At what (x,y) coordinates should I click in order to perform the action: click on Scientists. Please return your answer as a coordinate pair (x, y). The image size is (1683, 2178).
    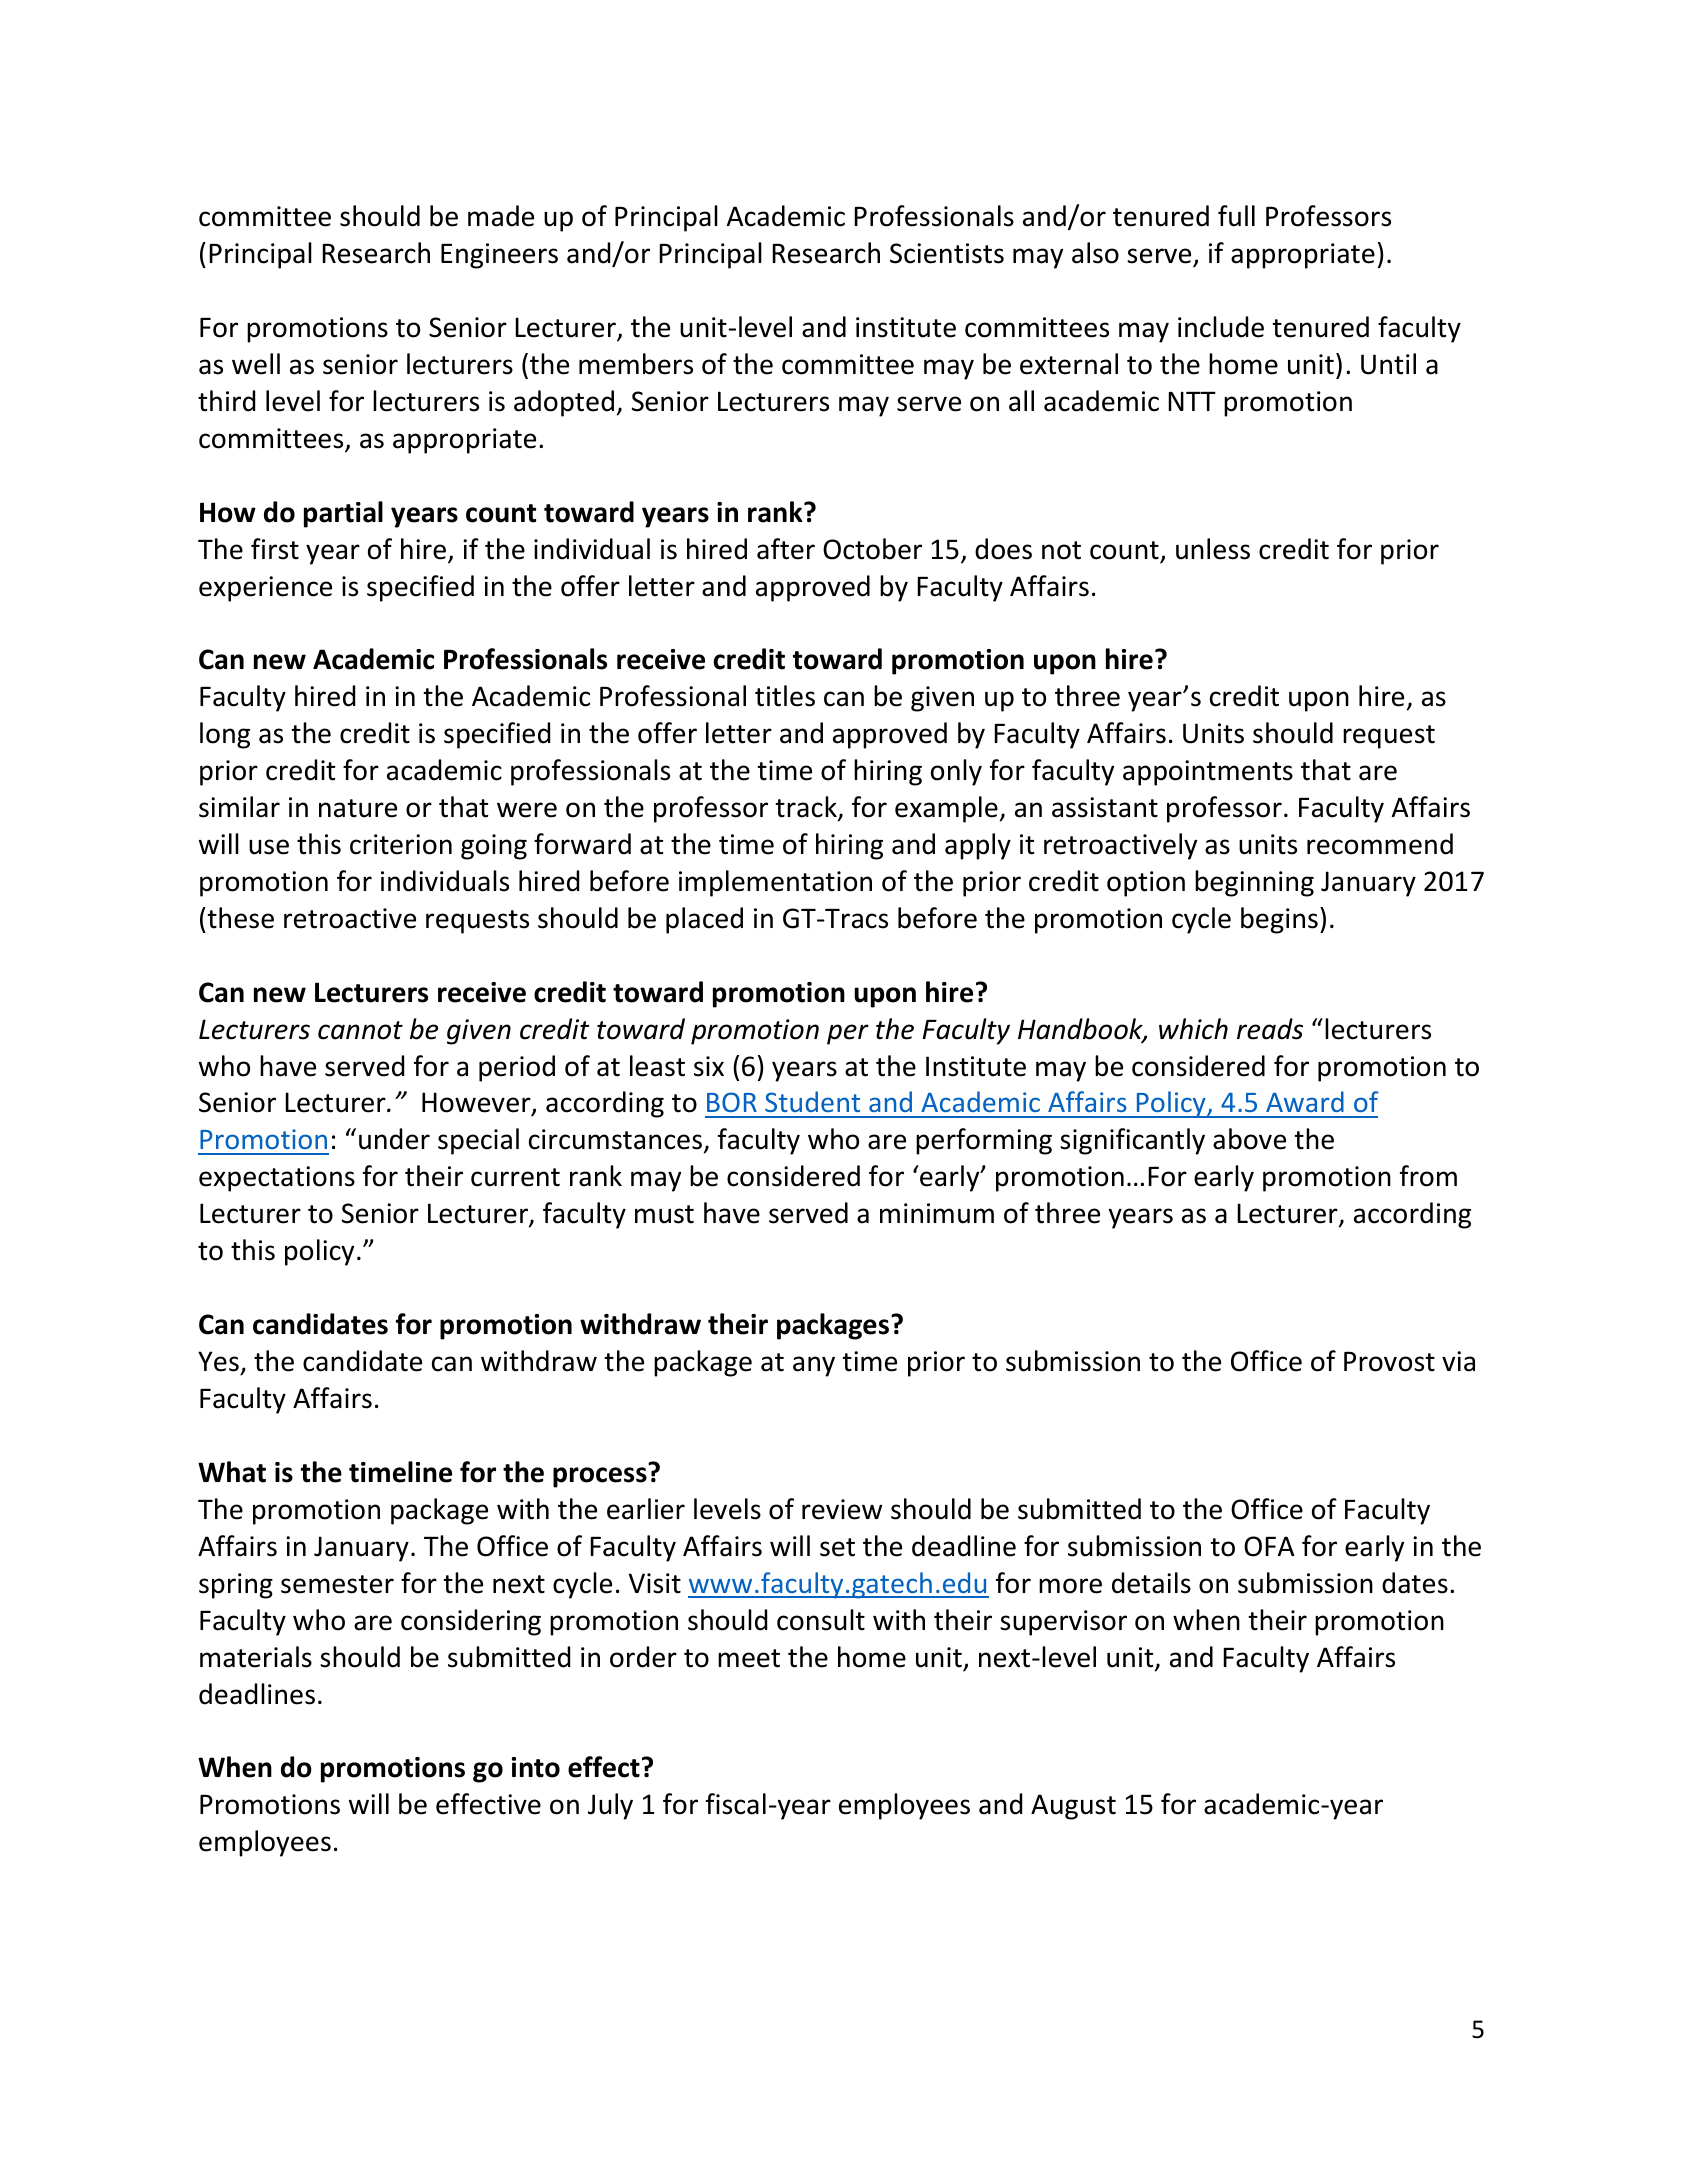
    Looking at the image, I should click on (947, 253).
